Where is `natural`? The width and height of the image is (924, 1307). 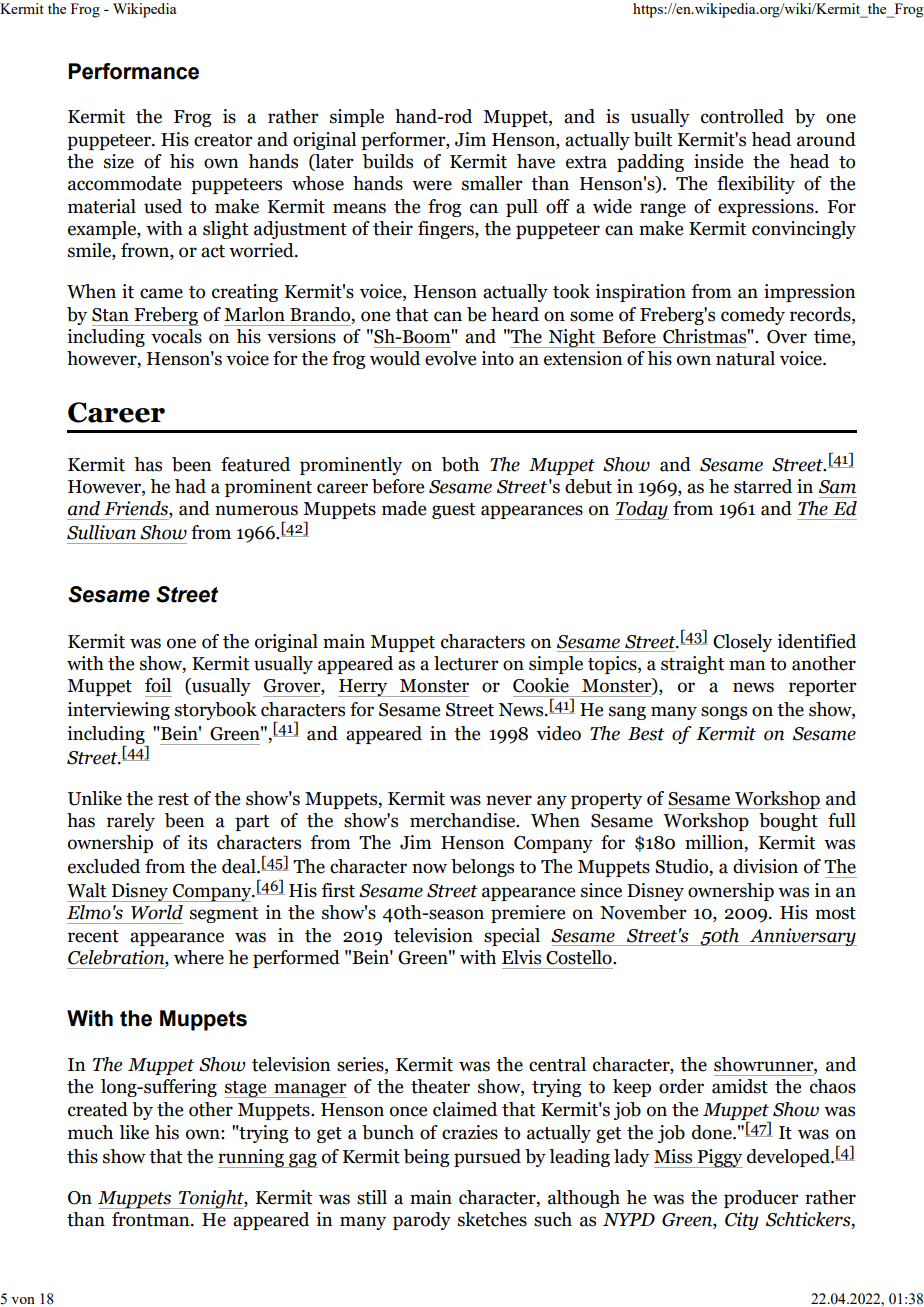 natural is located at coordinates (745, 358).
